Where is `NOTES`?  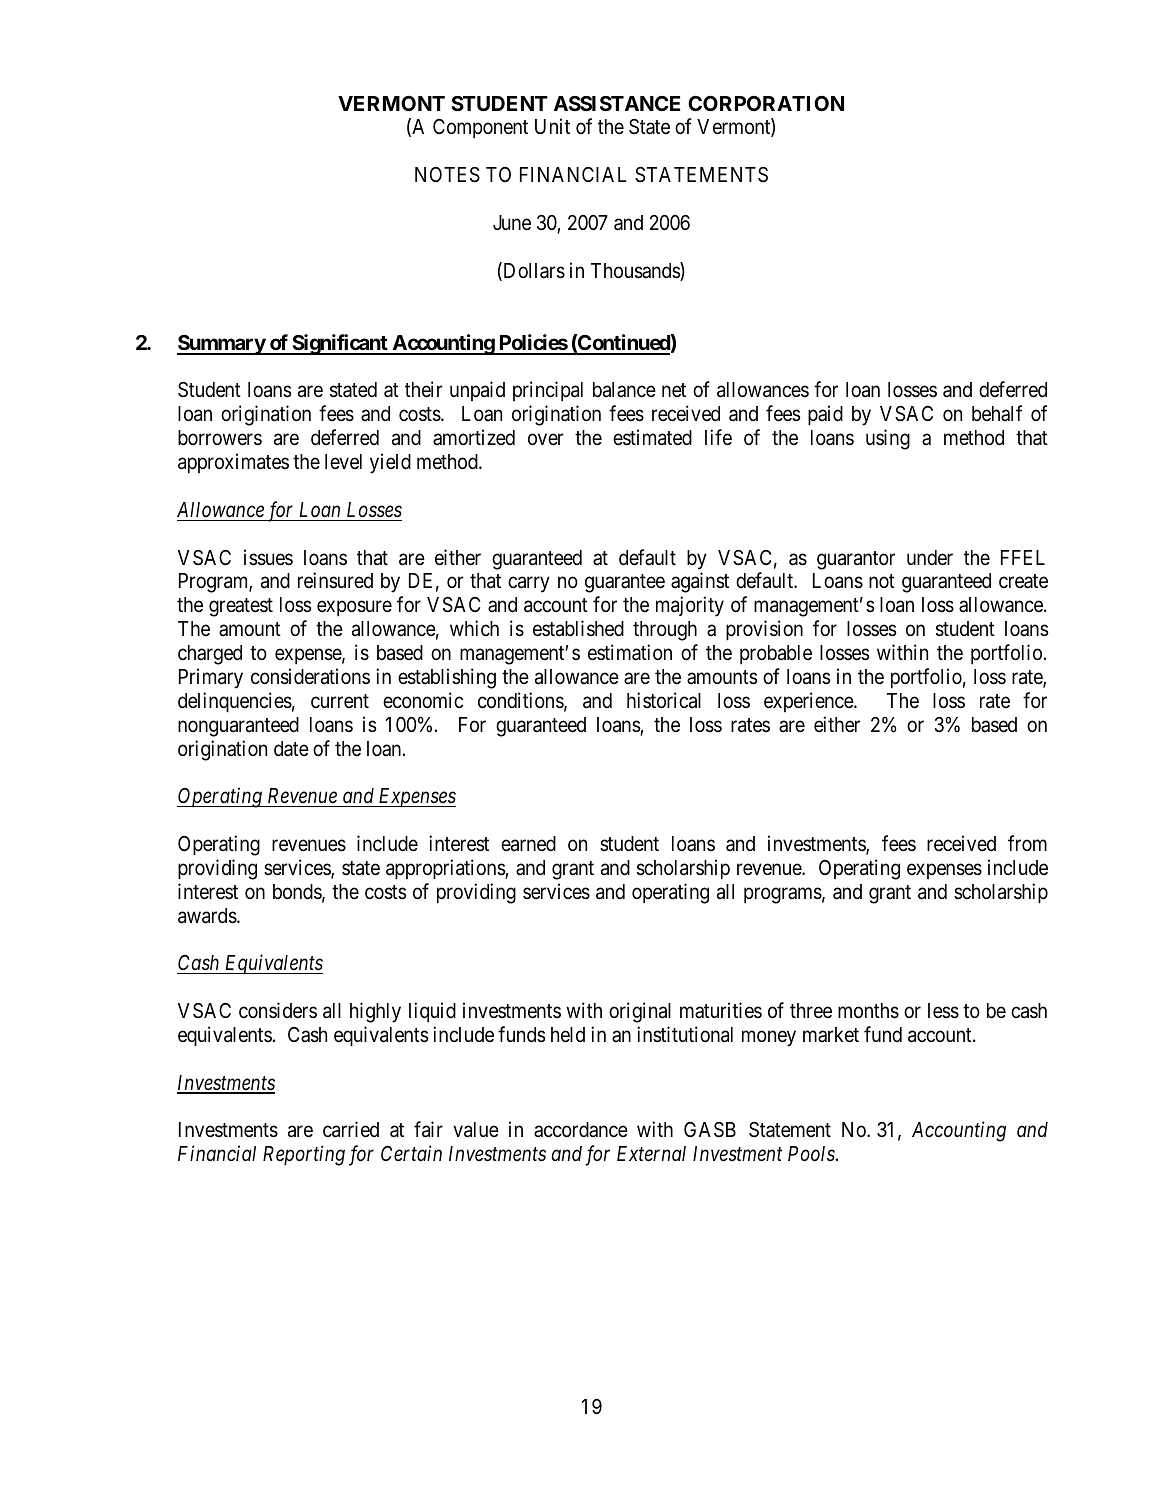
NOTES is located at coordinates (447, 175).
